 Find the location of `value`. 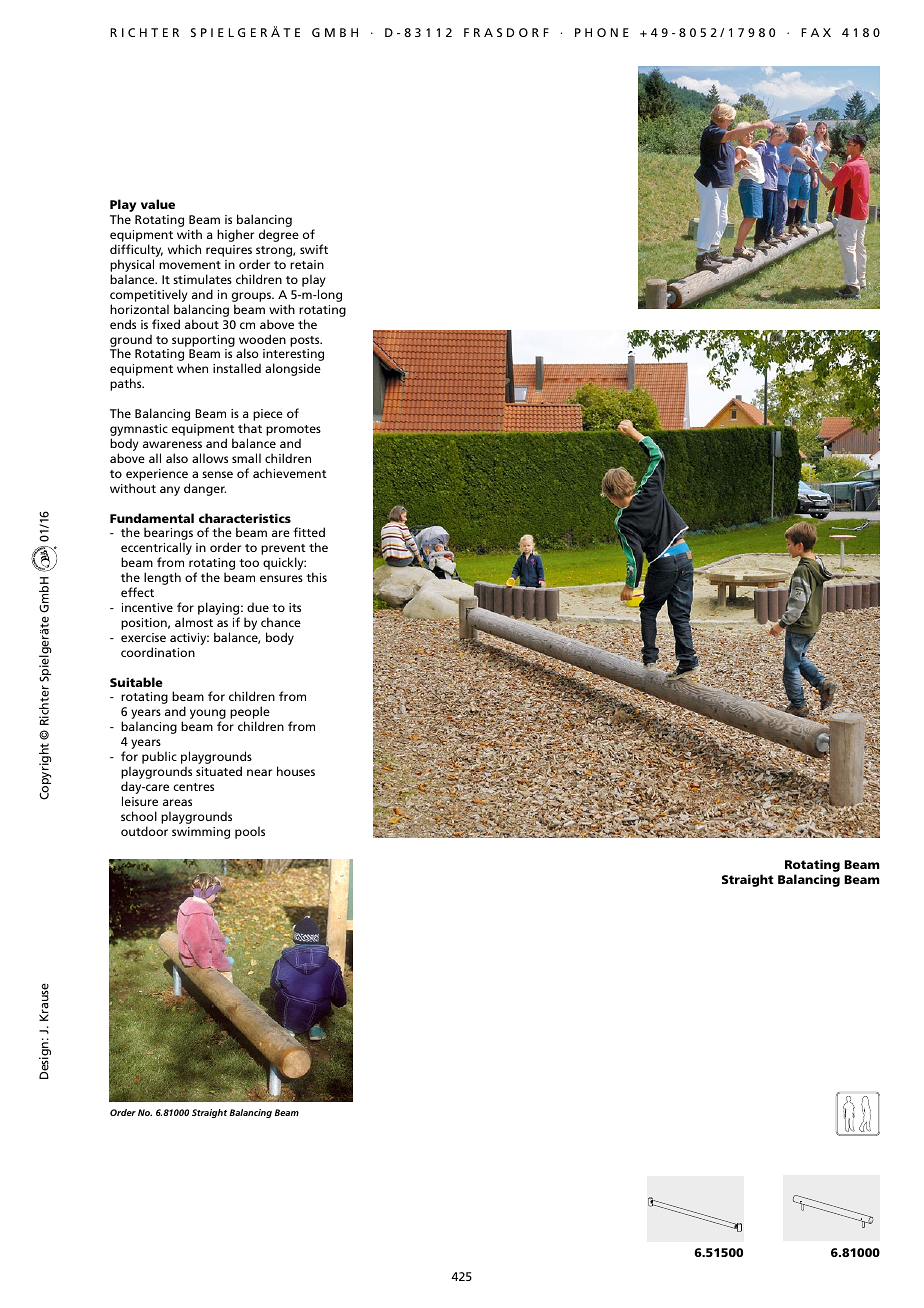

value is located at coordinates (158, 204).
